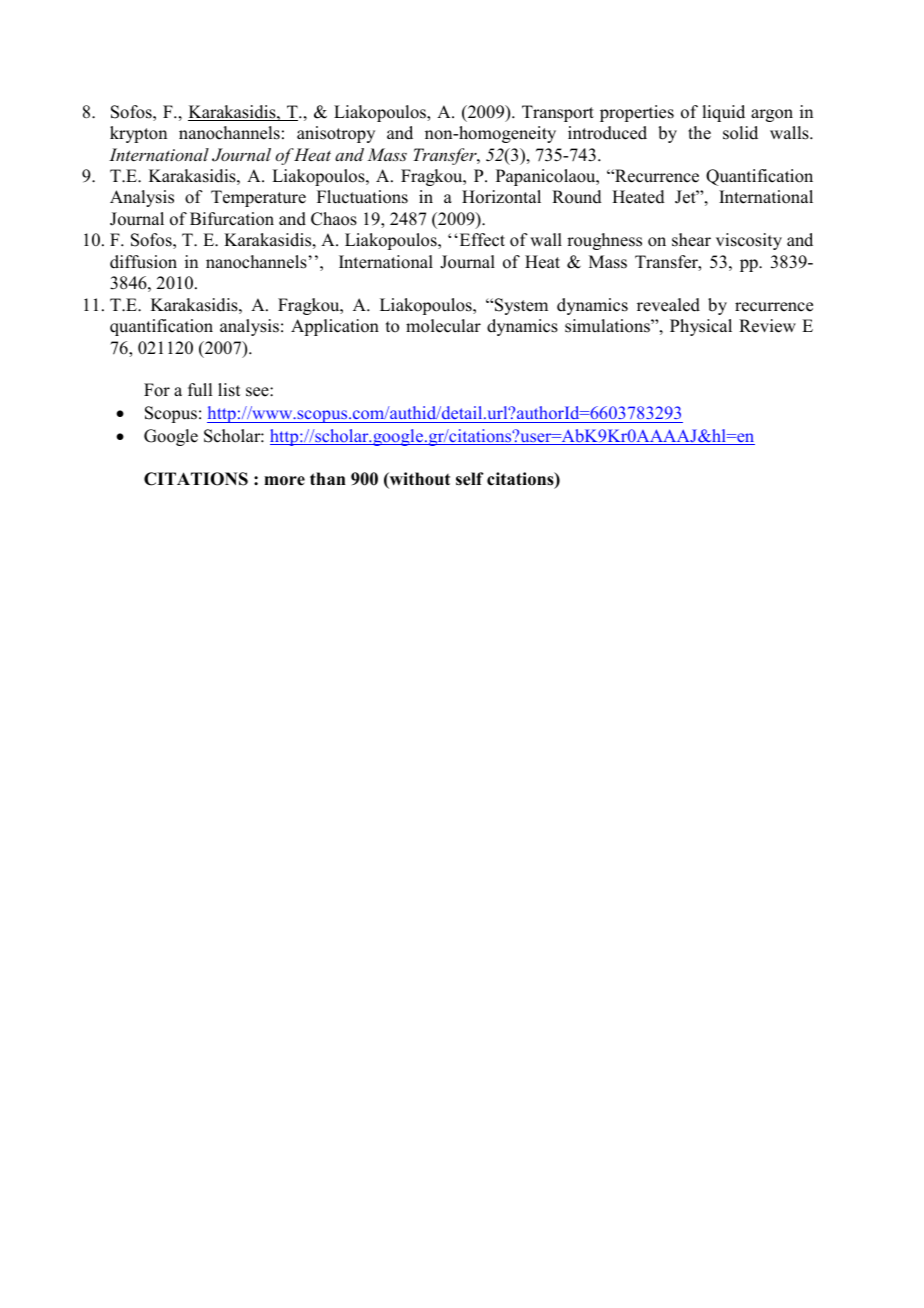 The width and height of the screenshot is (924, 1308). I want to click on Transport, so click(558, 113).
